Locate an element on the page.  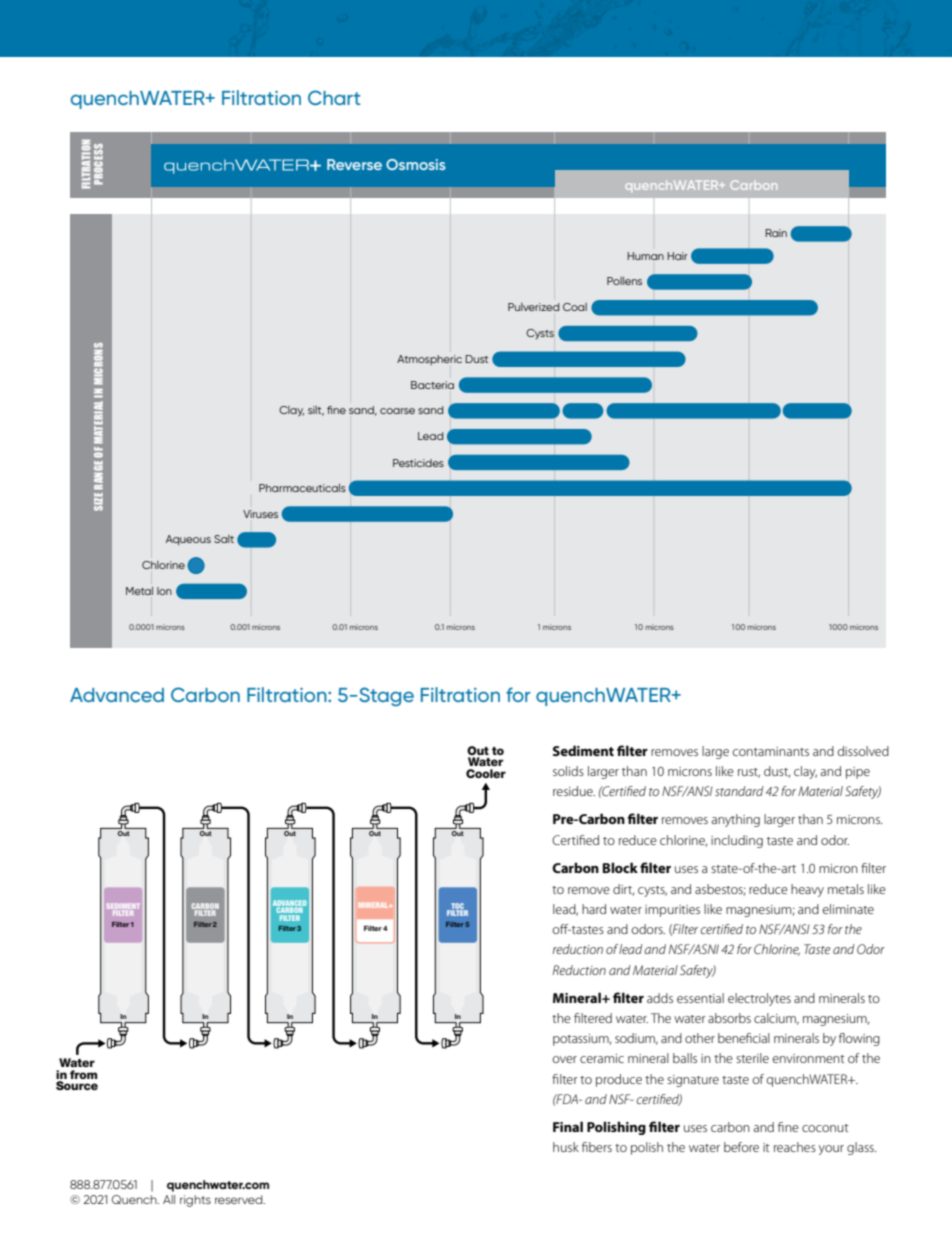
rights is located at coordinates (195, 1201).
